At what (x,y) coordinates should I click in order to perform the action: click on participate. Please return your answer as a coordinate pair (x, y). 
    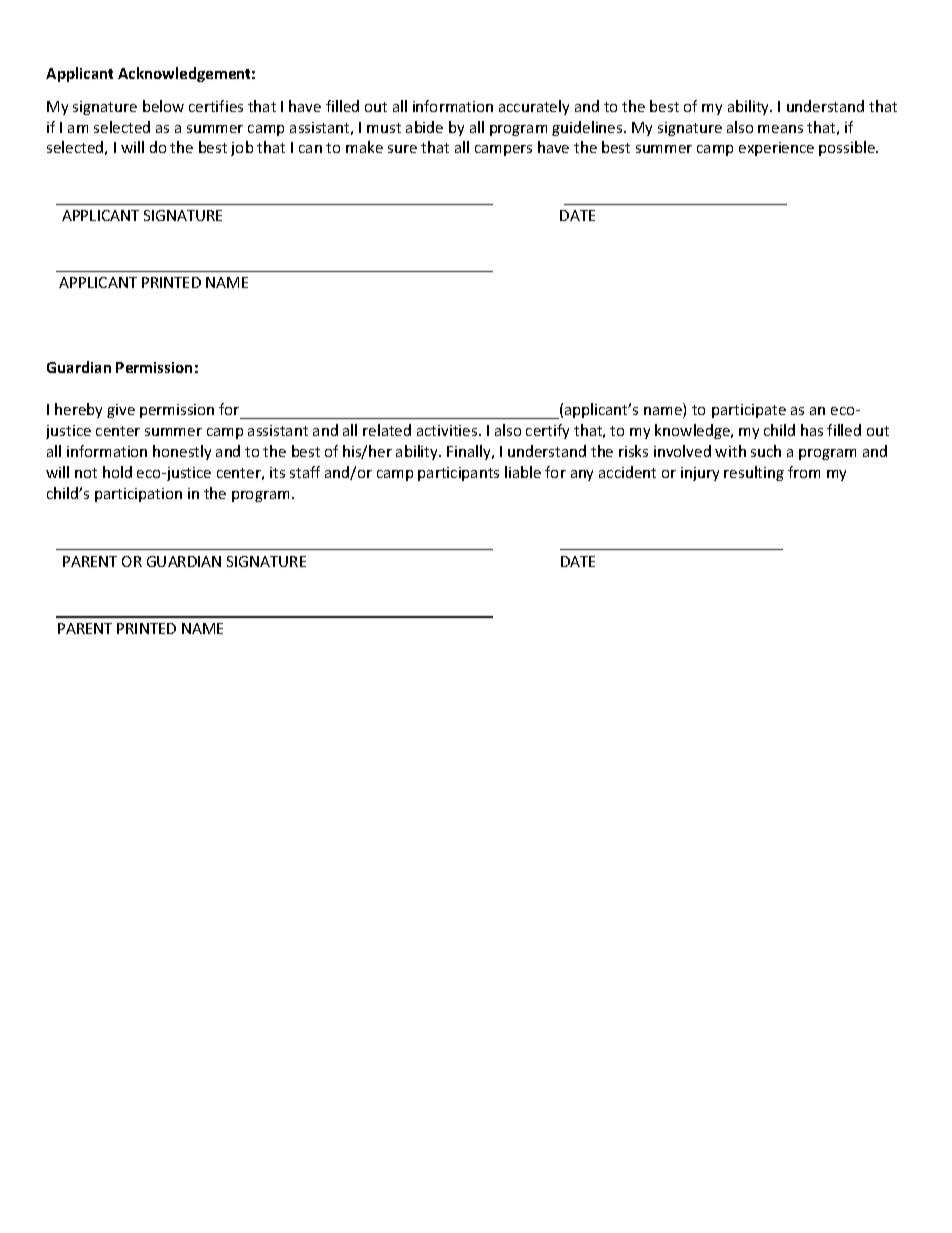
    Looking at the image, I should click on (749, 411).
